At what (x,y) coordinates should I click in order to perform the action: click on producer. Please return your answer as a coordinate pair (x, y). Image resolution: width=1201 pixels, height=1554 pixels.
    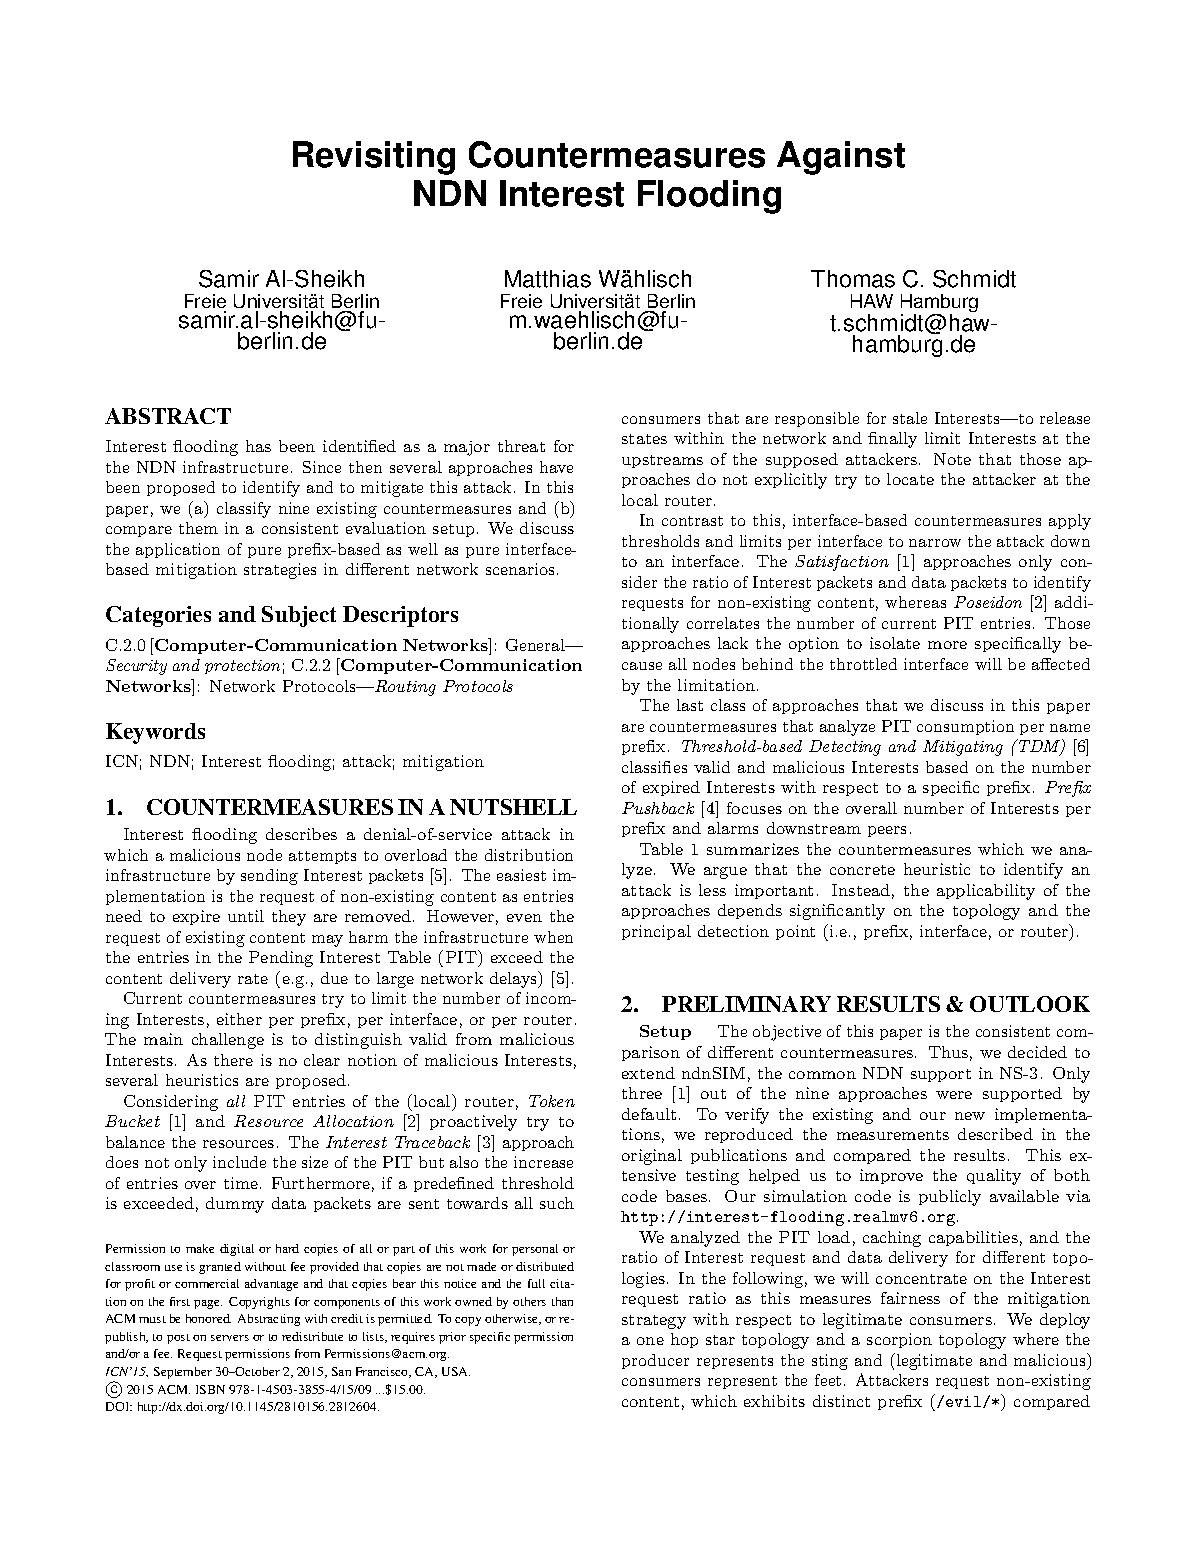
    Looking at the image, I should click on (655, 1361).
